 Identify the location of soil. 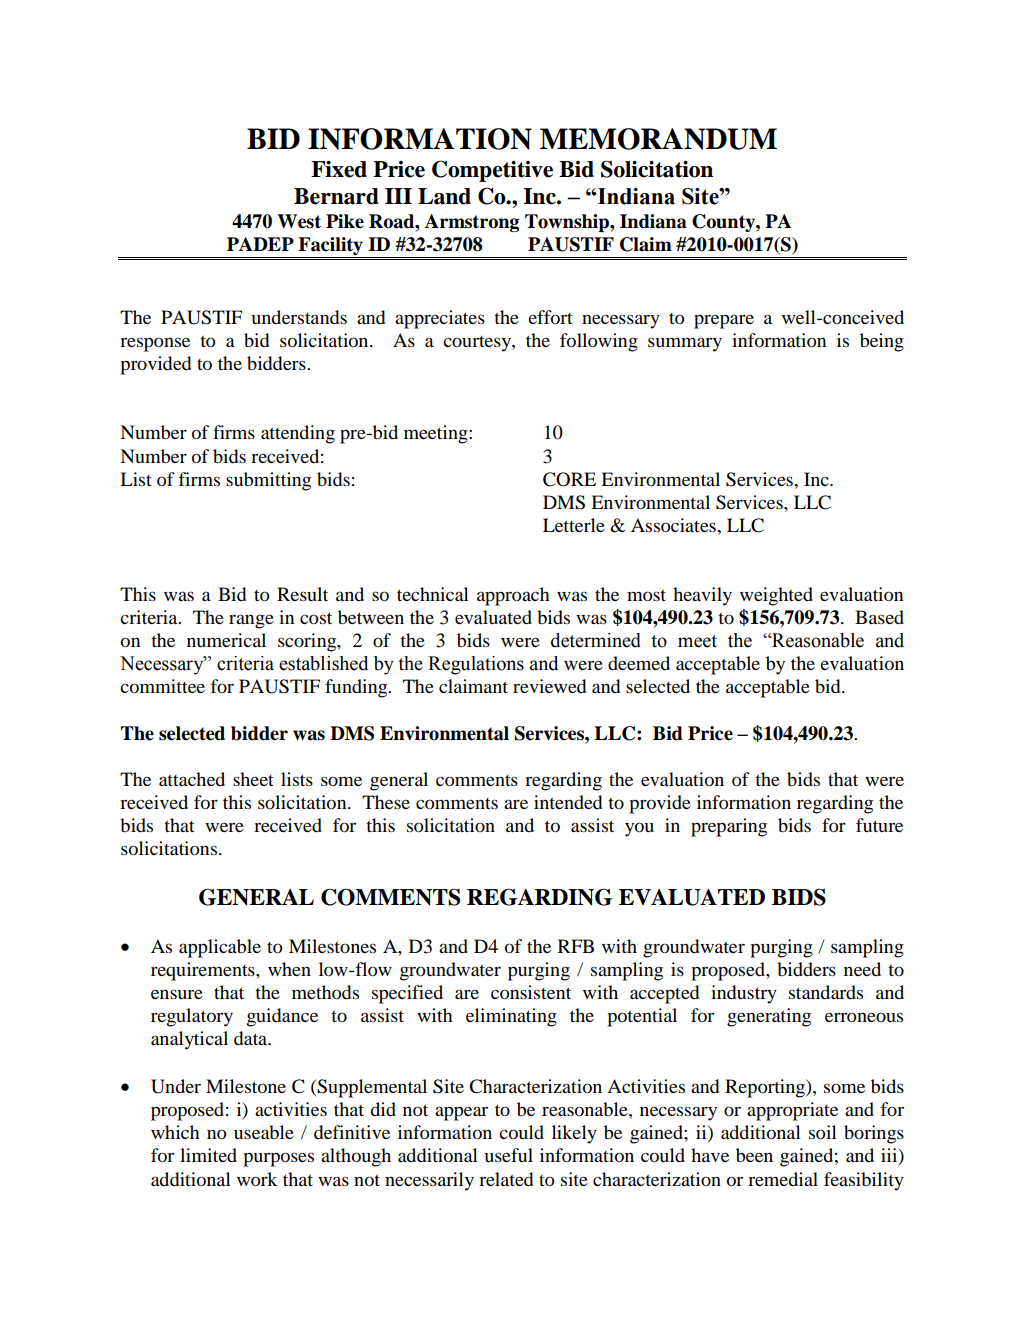
(823, 1132).
